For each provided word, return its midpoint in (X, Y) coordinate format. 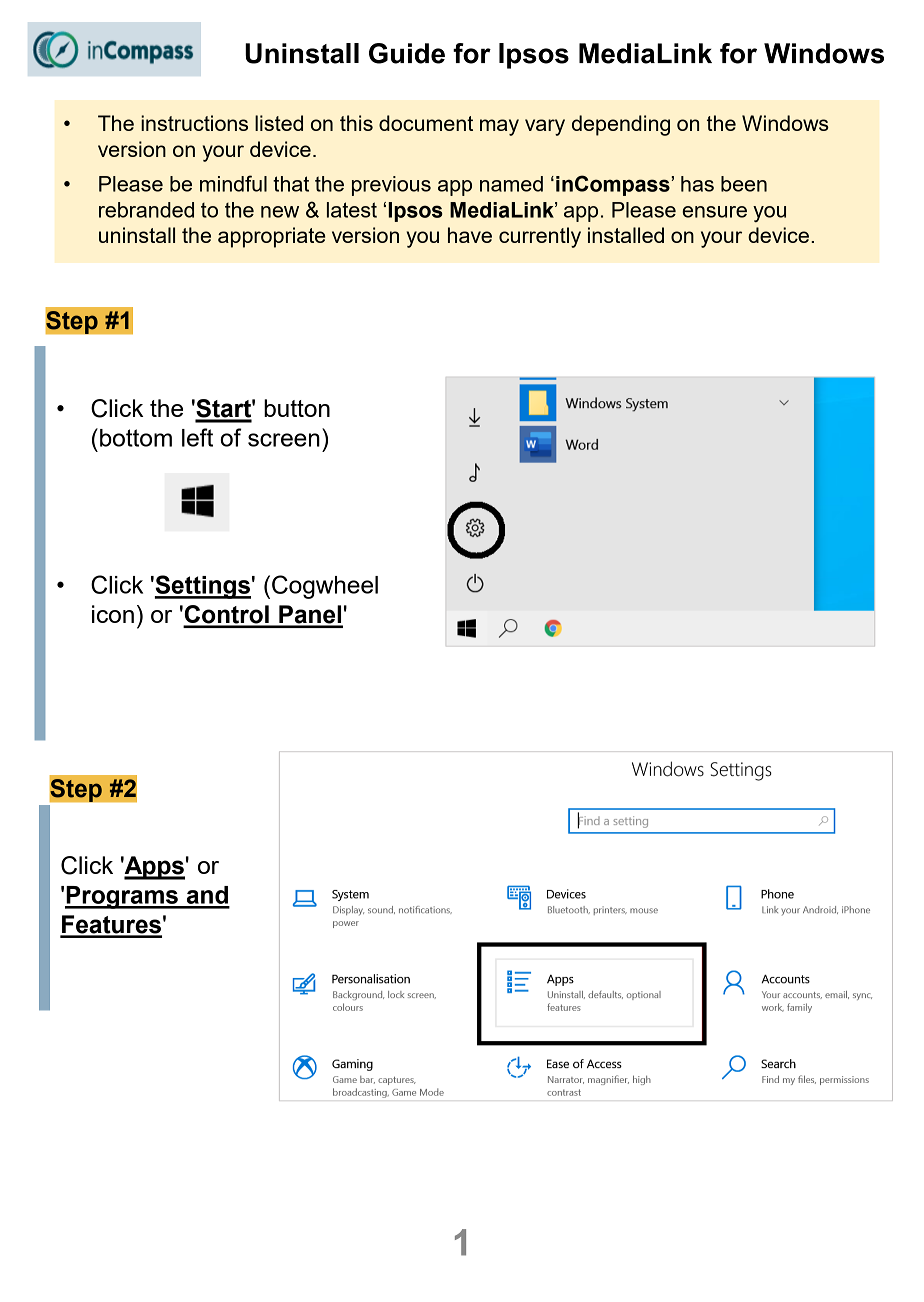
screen (284, 440)
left (197, 437)
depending (621, 125)
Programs (122, 897)
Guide (407, 53)
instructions (194, 123)
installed (626, 235)
